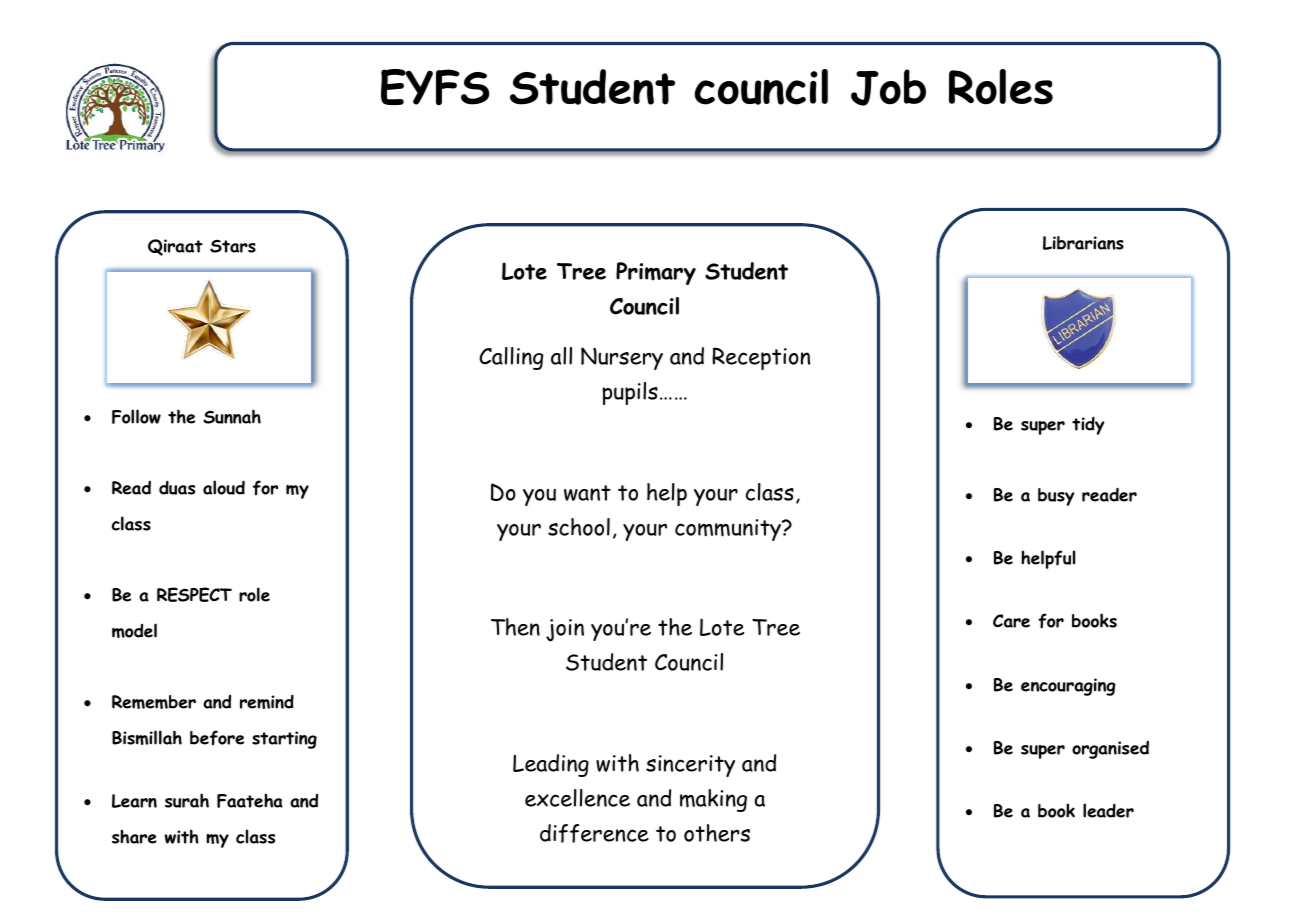  Describe the element at coordinates (1083, 243) in the screenshot. I see `Librarians` at that location.
